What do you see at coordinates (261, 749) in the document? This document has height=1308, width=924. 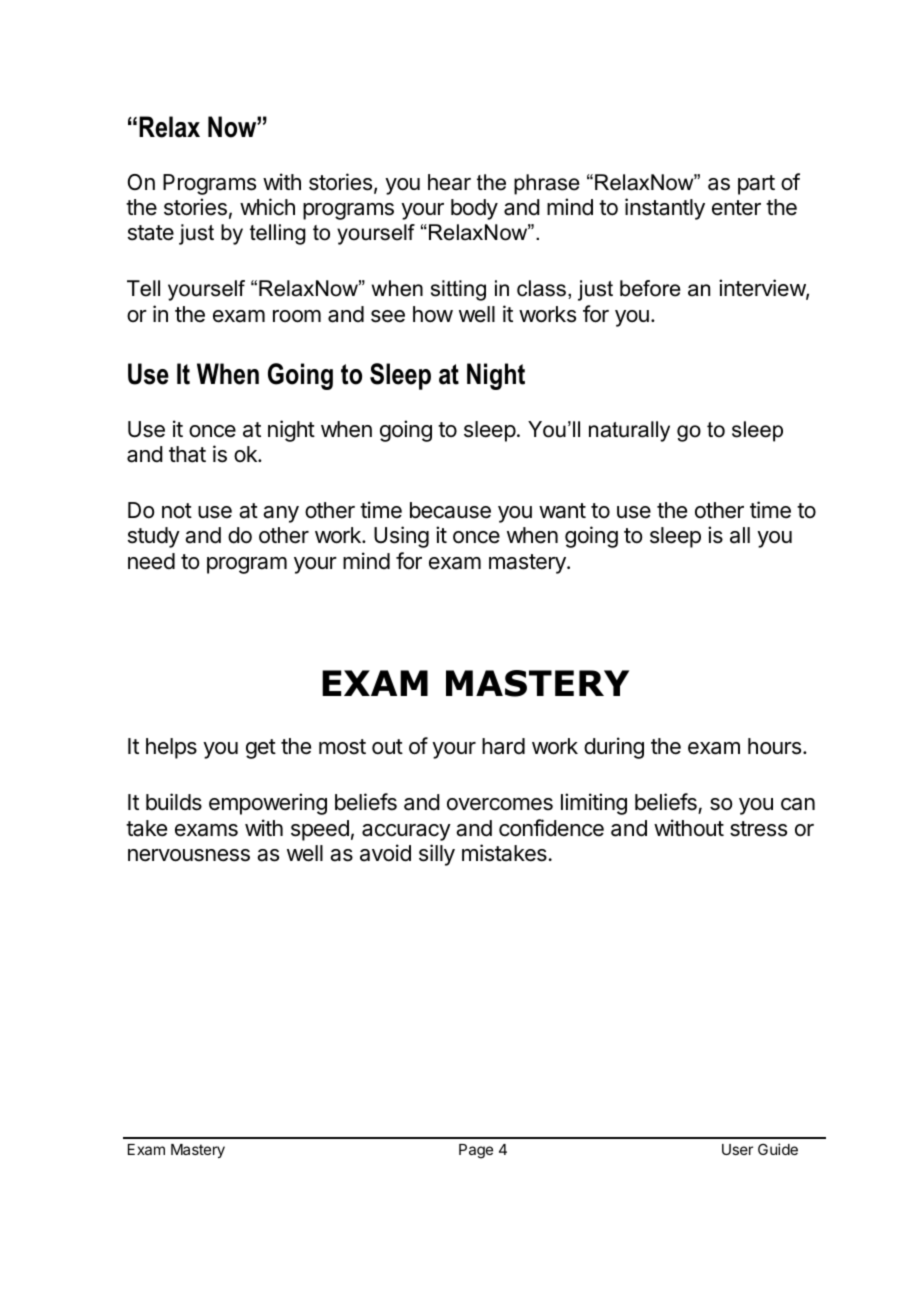 I see `get` at bounding box center [261, 749].
